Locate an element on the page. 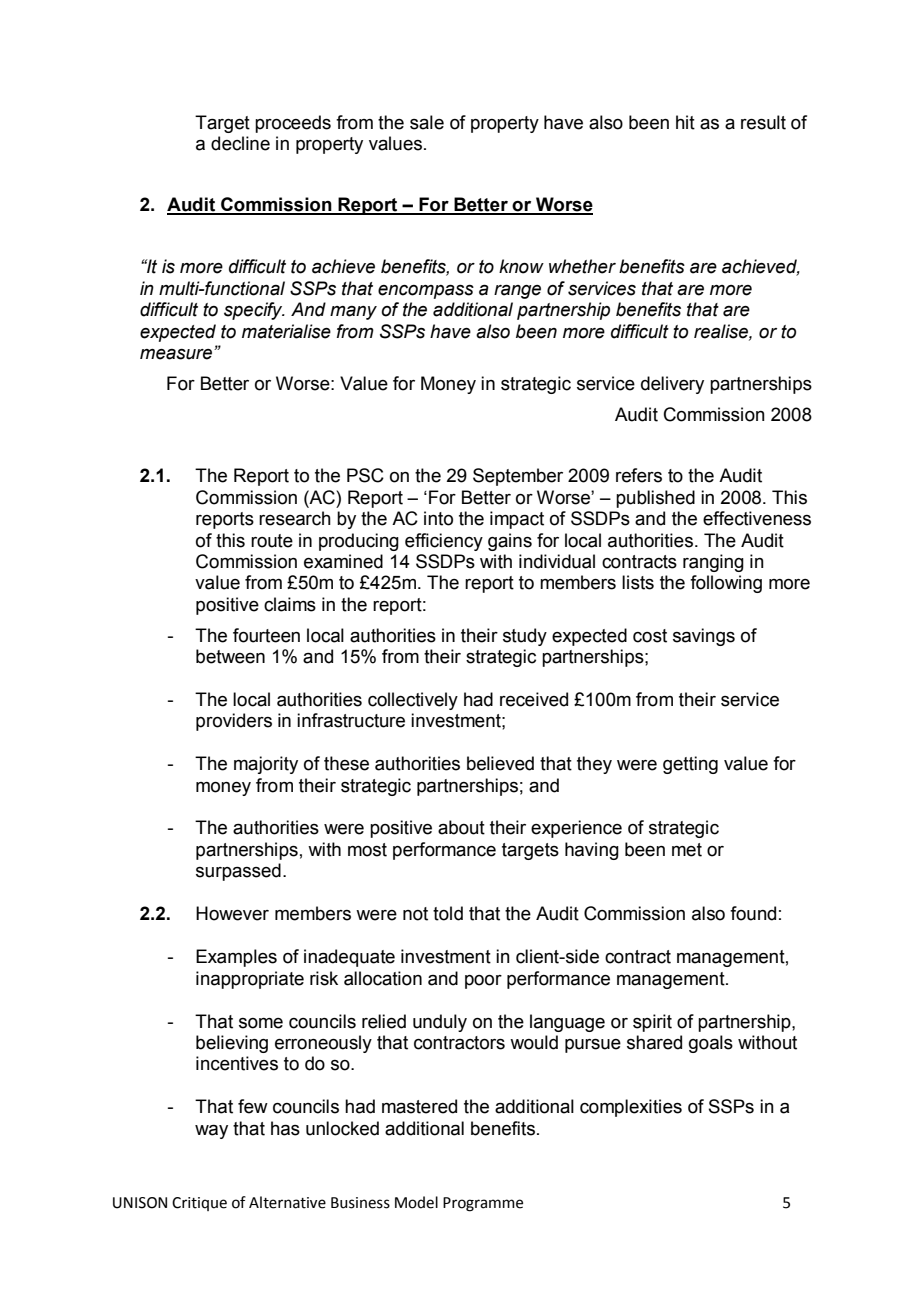  between is located at coordinates (230, 656).
